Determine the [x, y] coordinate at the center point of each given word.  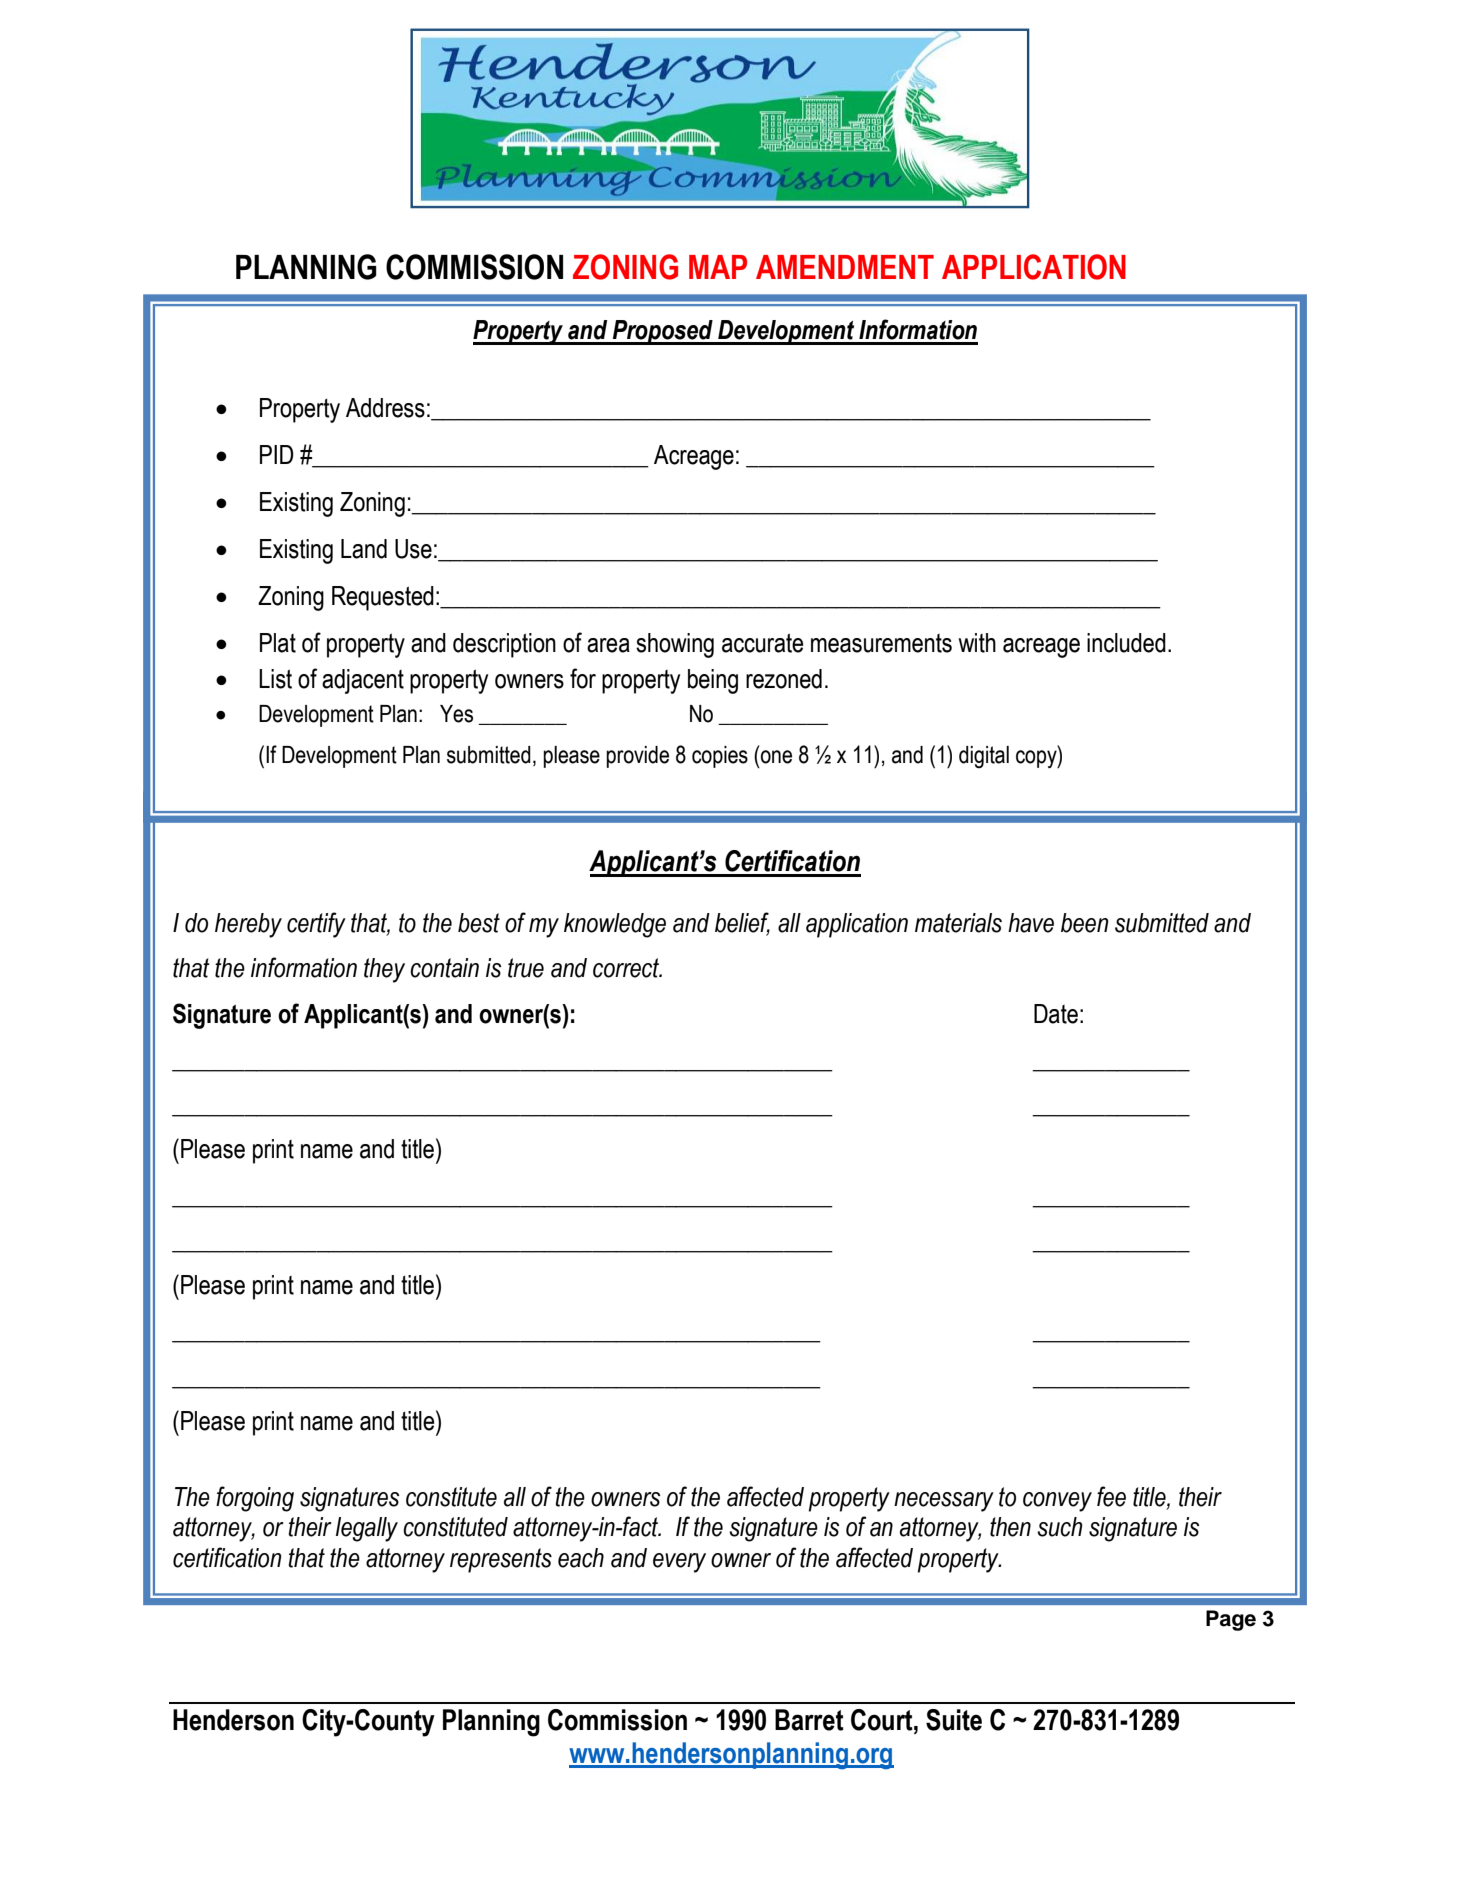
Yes [456, 714]
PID [277, 454]
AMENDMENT [845, 267]
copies [720, 757]
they [384, 970]
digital [984, 757]
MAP [718, 267]
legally [367, 1529]
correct [627, 968]
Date [1056, 1014]
